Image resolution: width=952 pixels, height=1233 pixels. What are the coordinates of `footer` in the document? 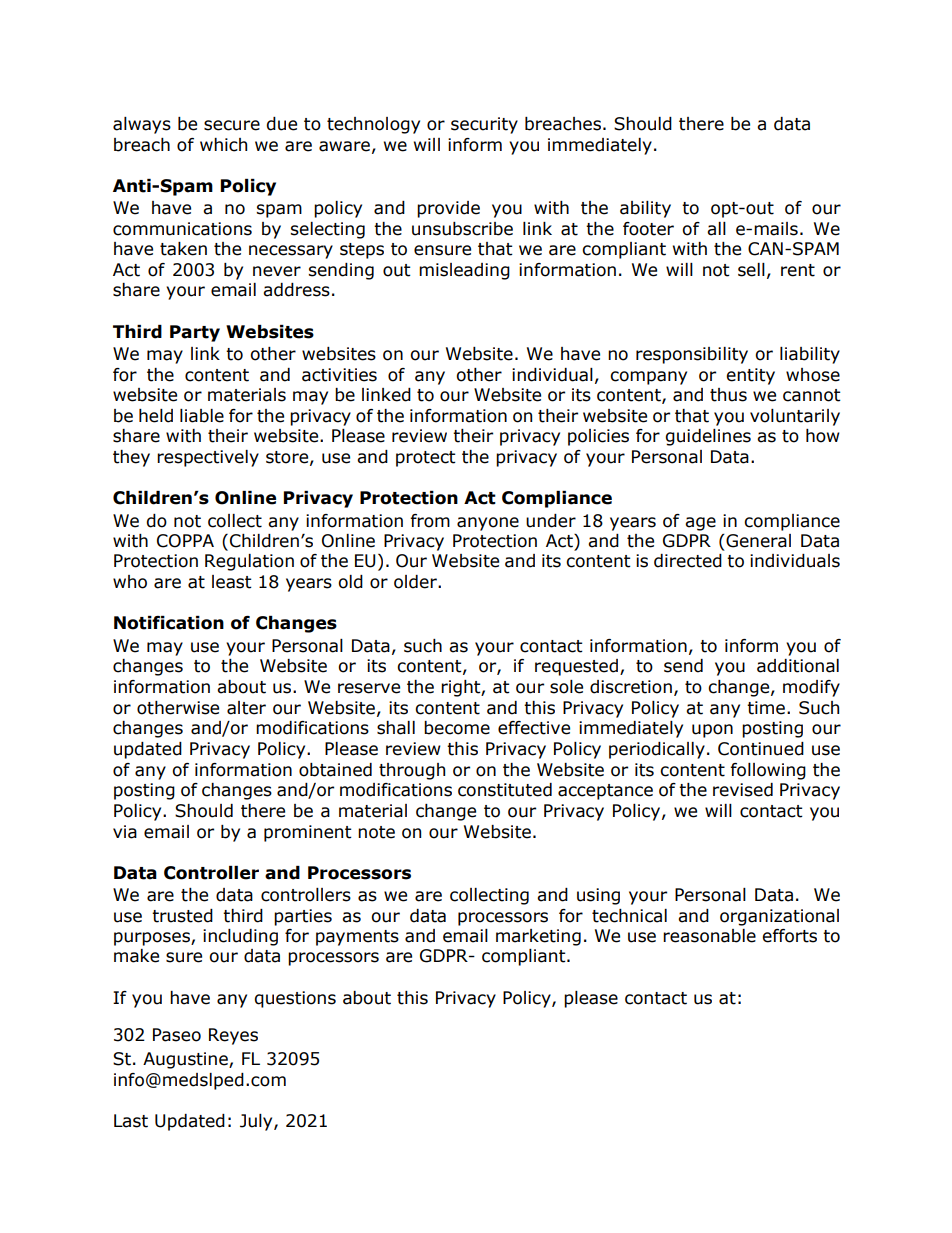 It's located at (648, 229).
